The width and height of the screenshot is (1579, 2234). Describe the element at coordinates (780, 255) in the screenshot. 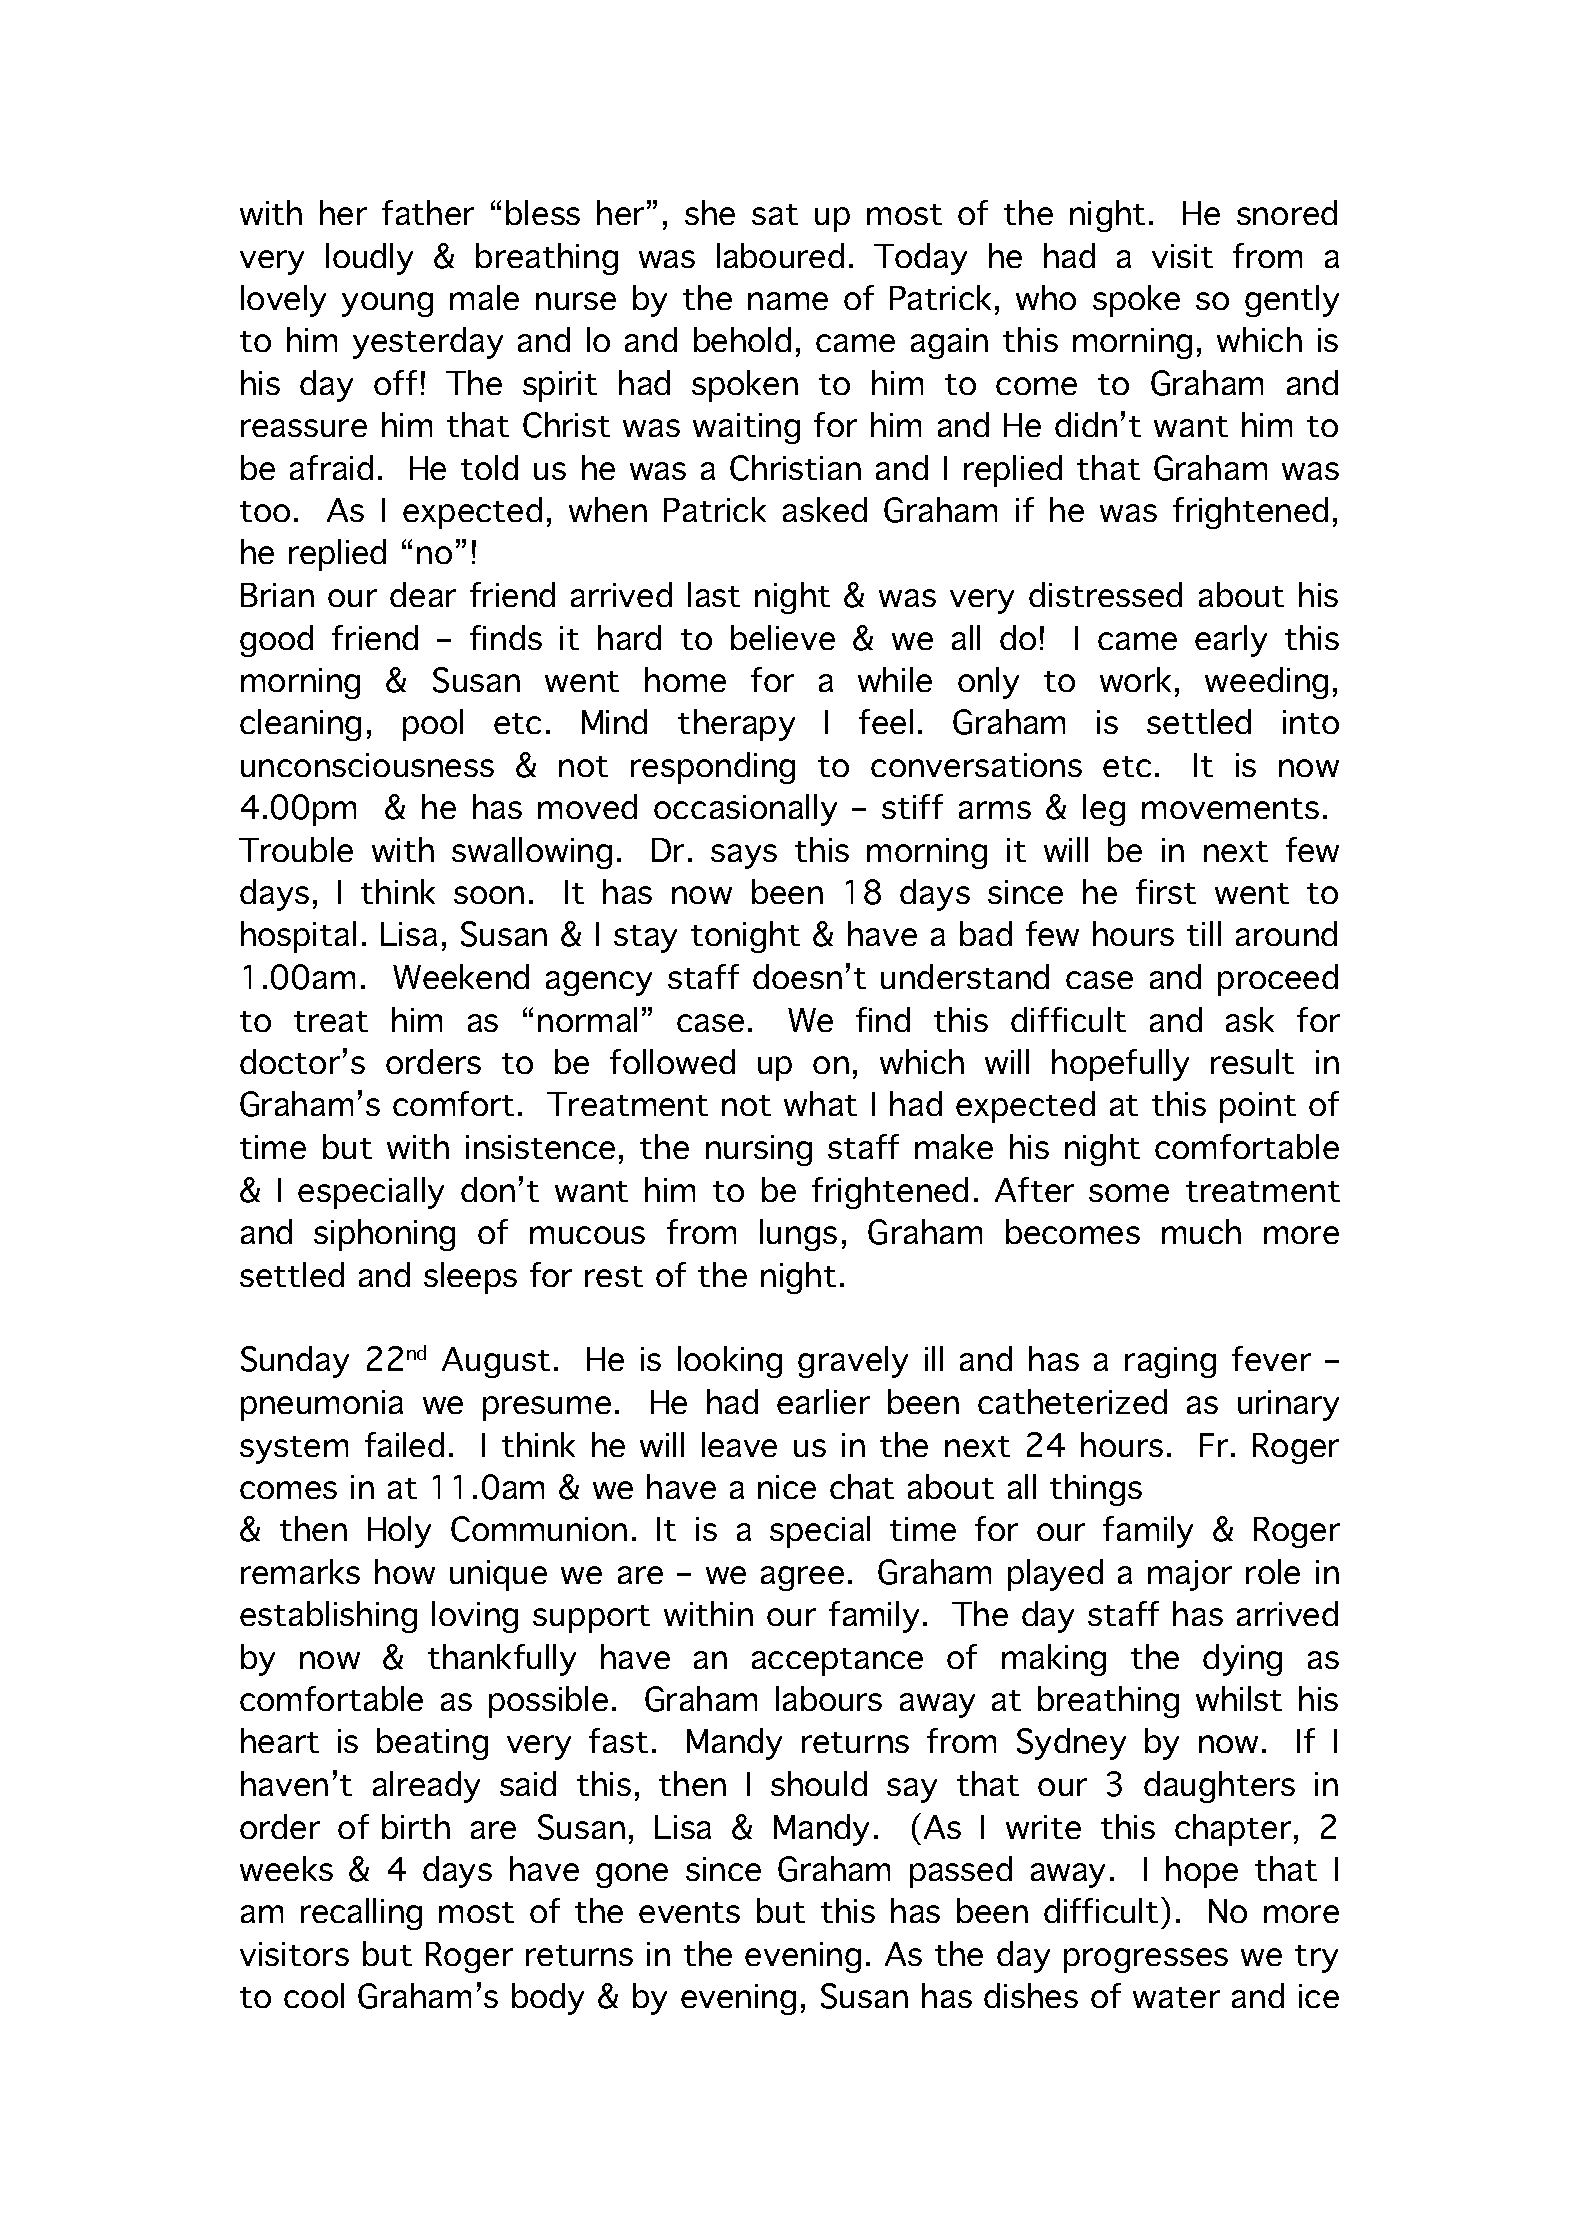

I see `laboured` at that location.
